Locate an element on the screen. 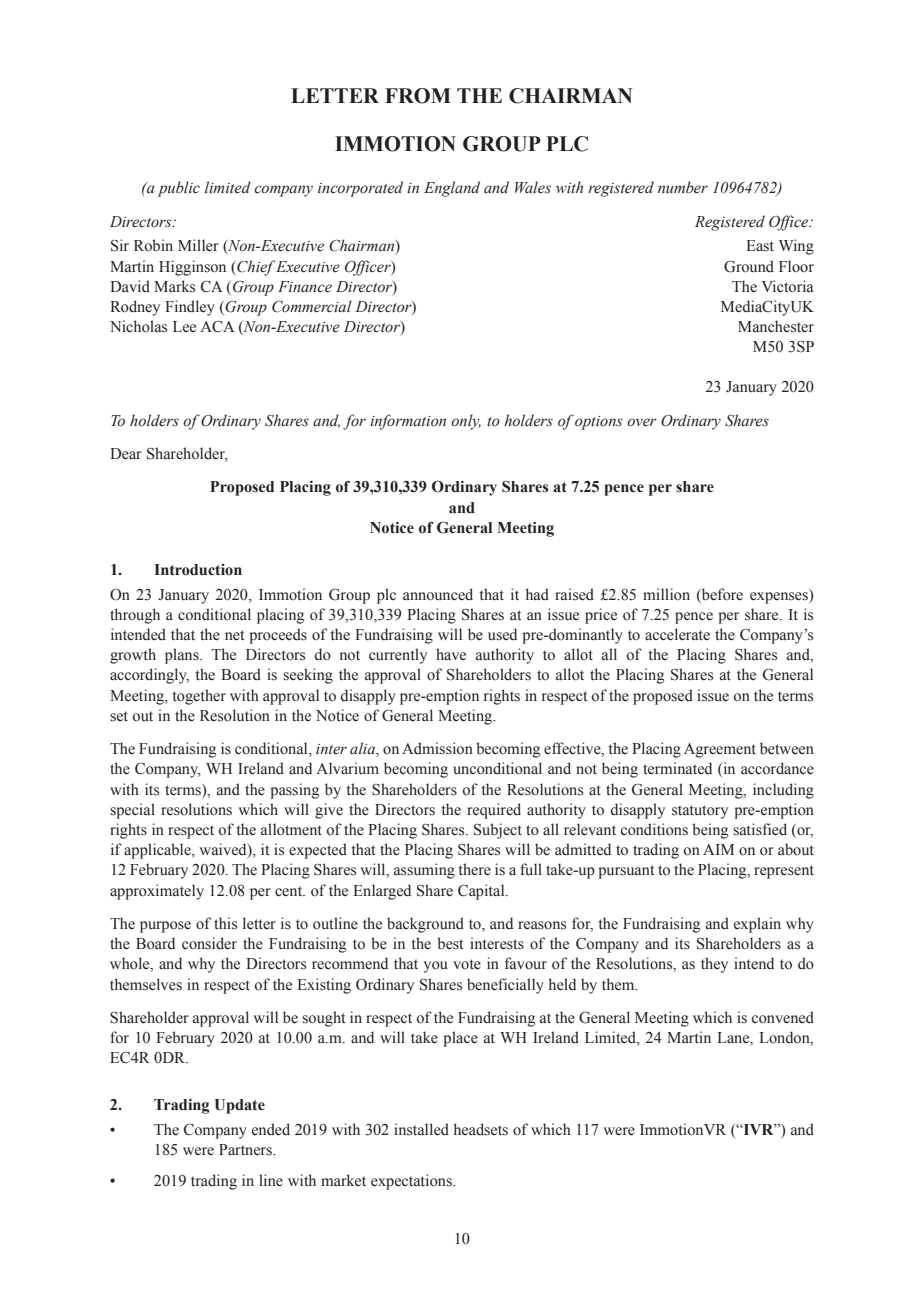  FROM is located at coordinates (418, 96).
